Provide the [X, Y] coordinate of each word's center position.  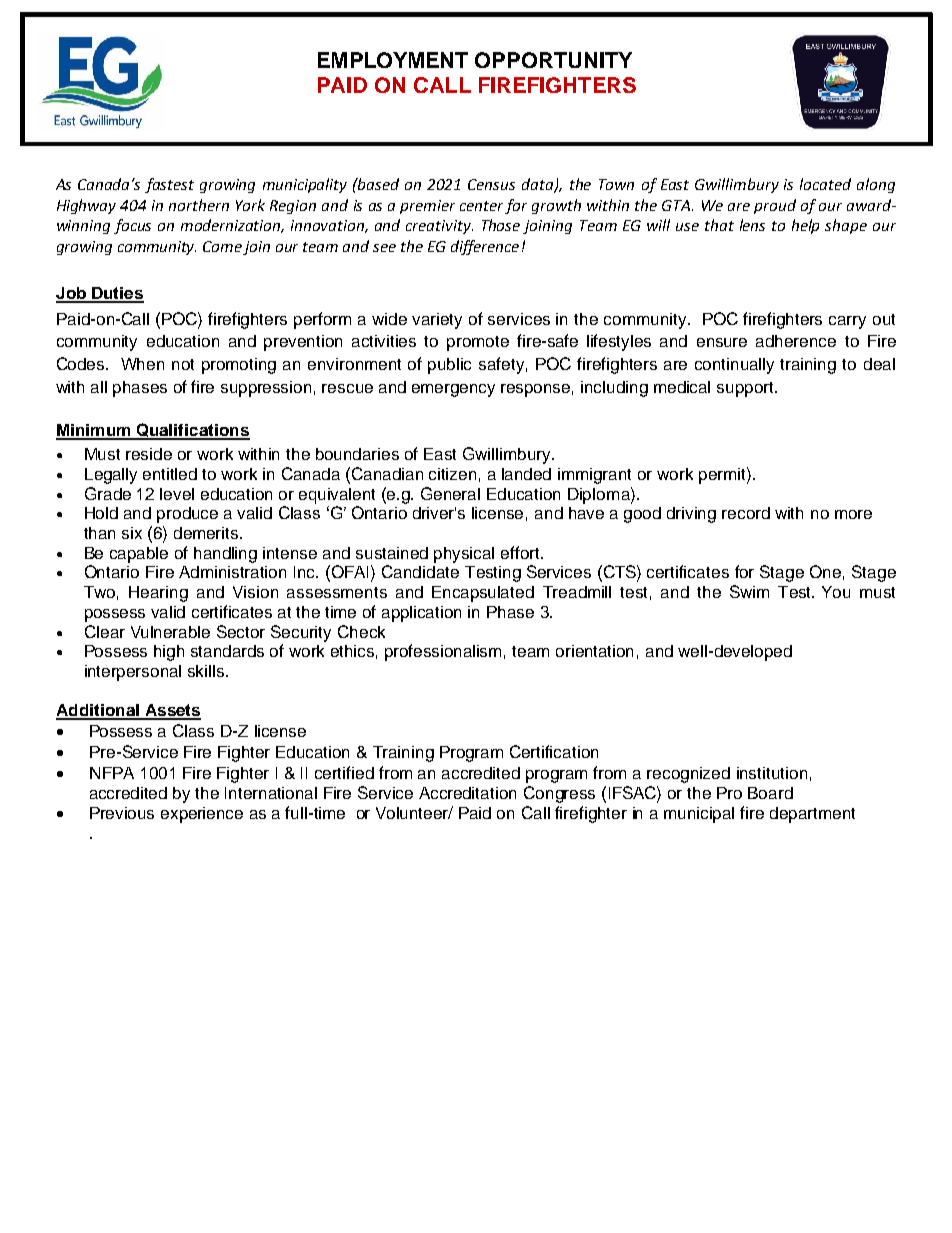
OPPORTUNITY [553, 60]
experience [202, 815]
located [825, 184]
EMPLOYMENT [393, 60]
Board [770, 793]
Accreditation [467, 793]
